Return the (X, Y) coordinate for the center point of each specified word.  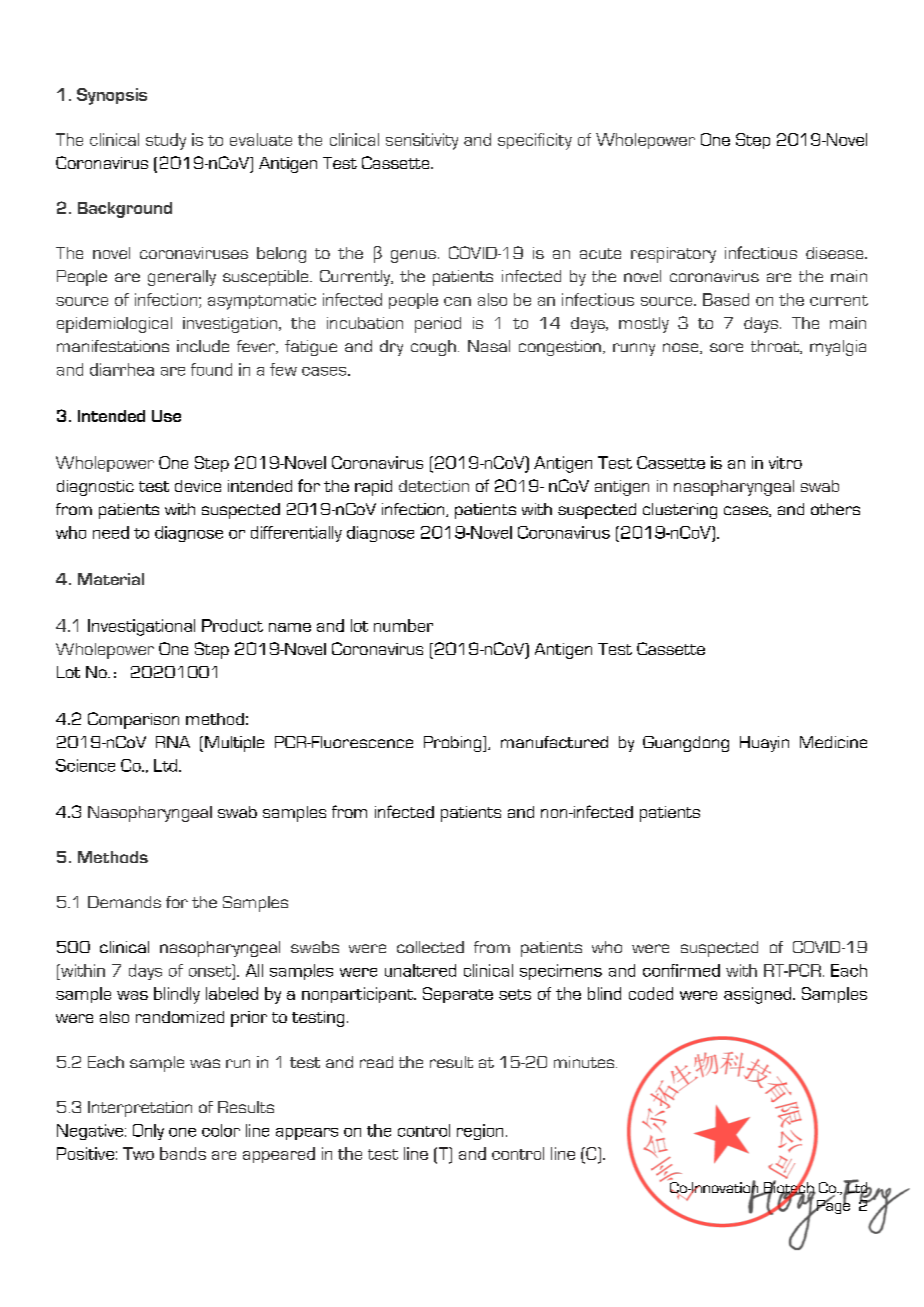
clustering (680, 511)
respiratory (673, 255)
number (403, 625)
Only (148, 1132)
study (166, 141)
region (480, 1132)
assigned (757, 995)
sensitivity (422, 141)
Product (232, 625)
